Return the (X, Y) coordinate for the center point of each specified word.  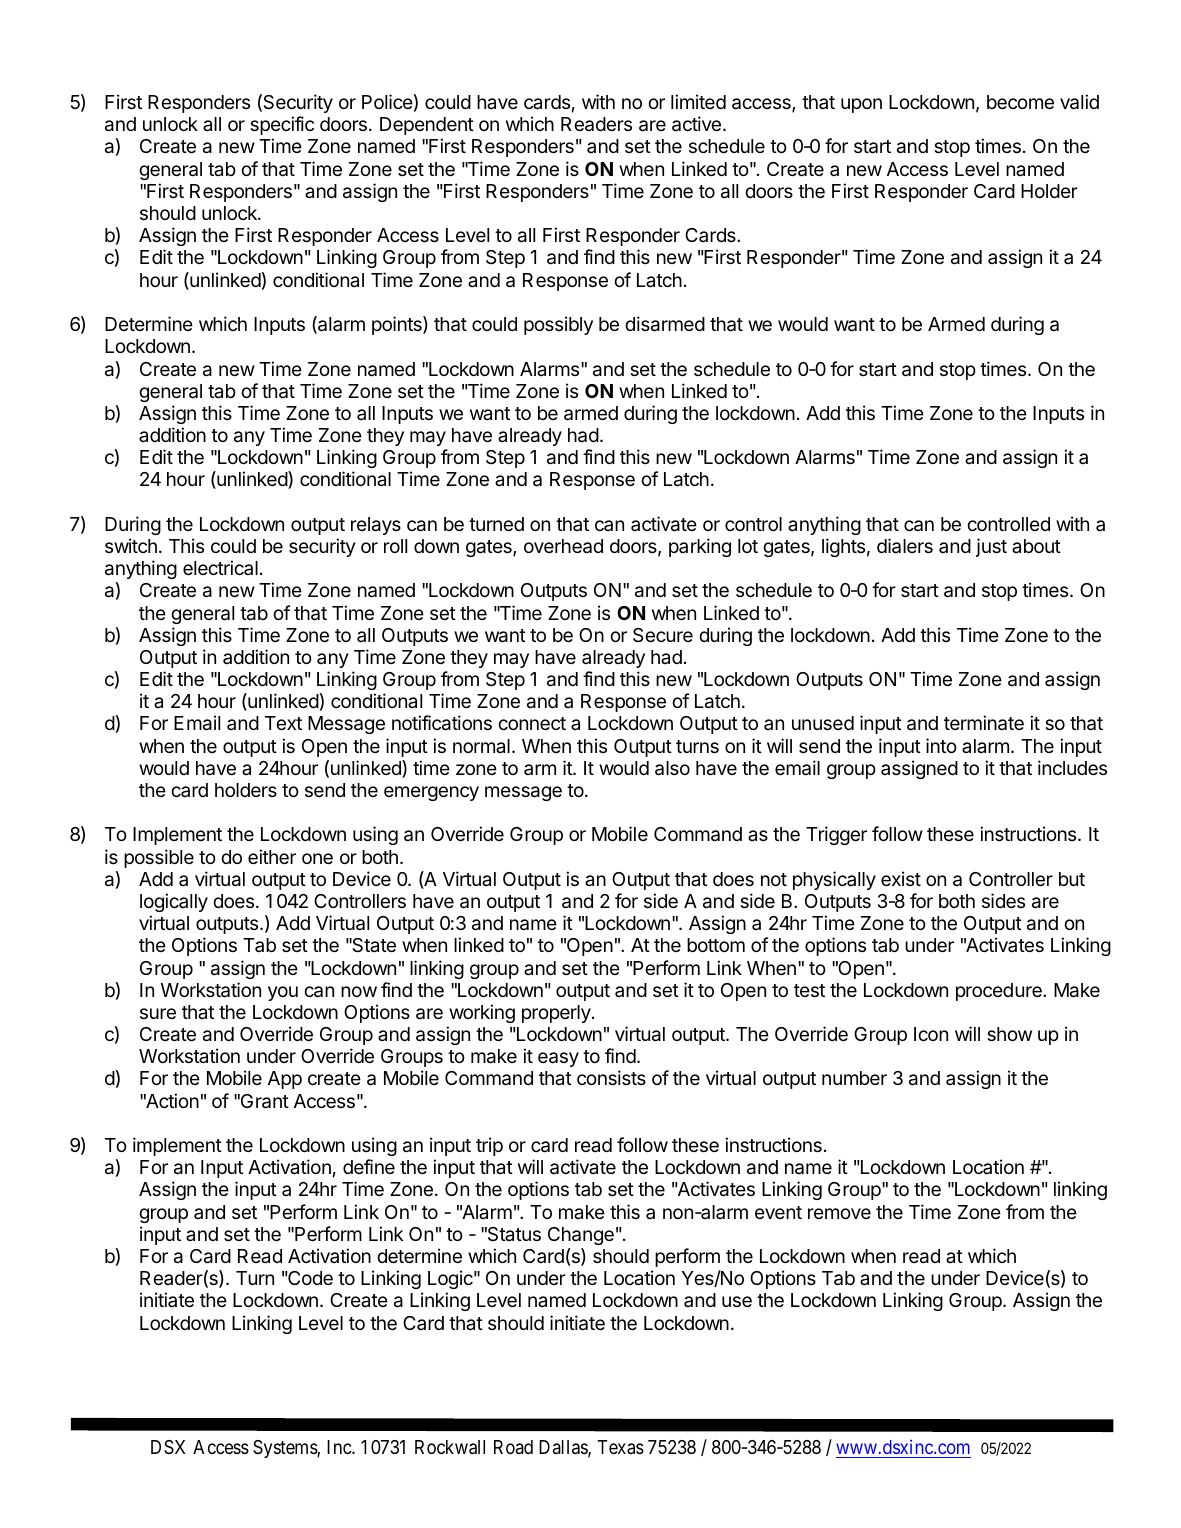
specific (282, 125)
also (672, 768)
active (696, 124)
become (1020, 102)
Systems (285, 1449)
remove (839, 1213)
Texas (621, 1447)
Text (283, 723)
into (941, 745)
